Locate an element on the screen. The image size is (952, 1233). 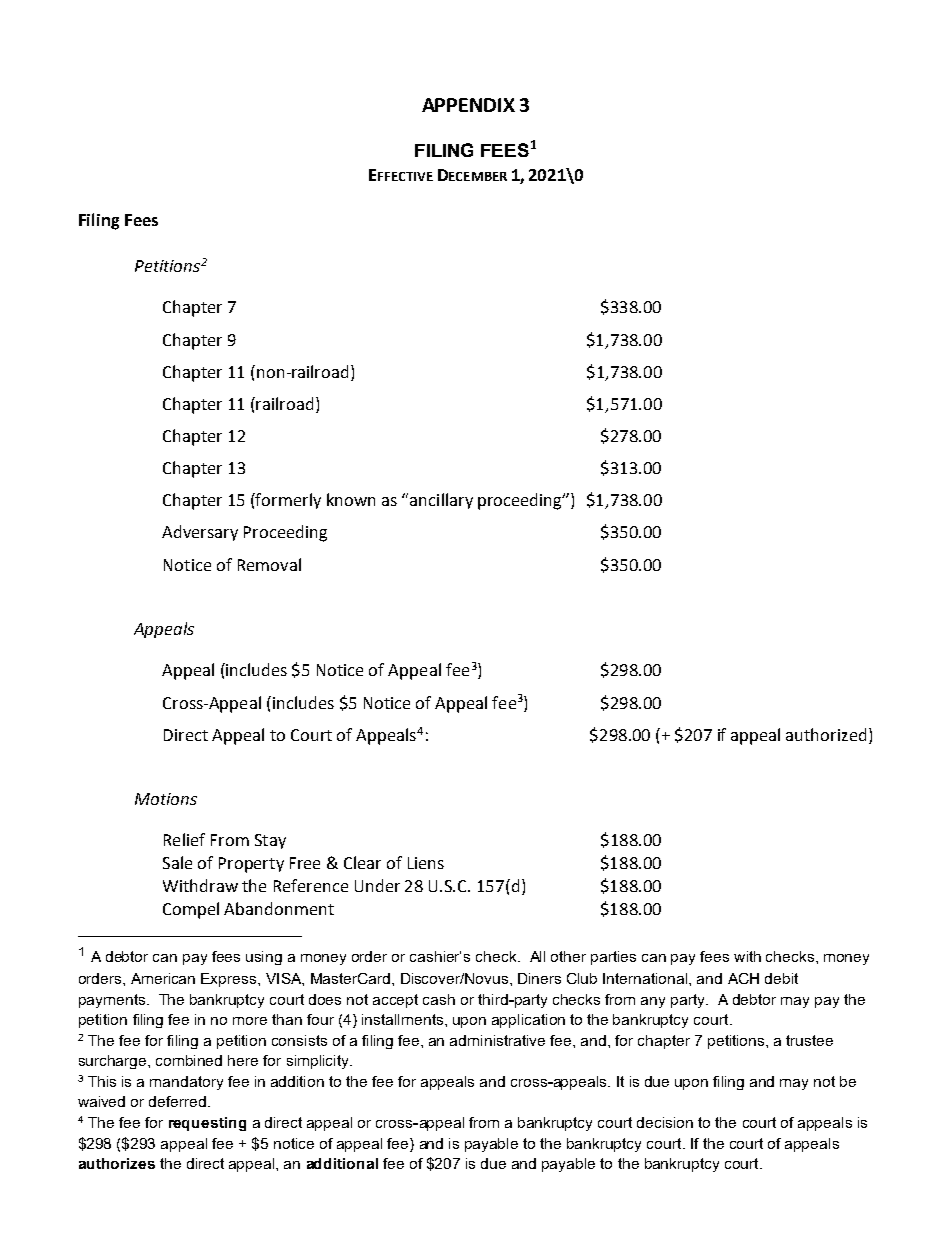
ancillary is located at coordinates (441, 501).
